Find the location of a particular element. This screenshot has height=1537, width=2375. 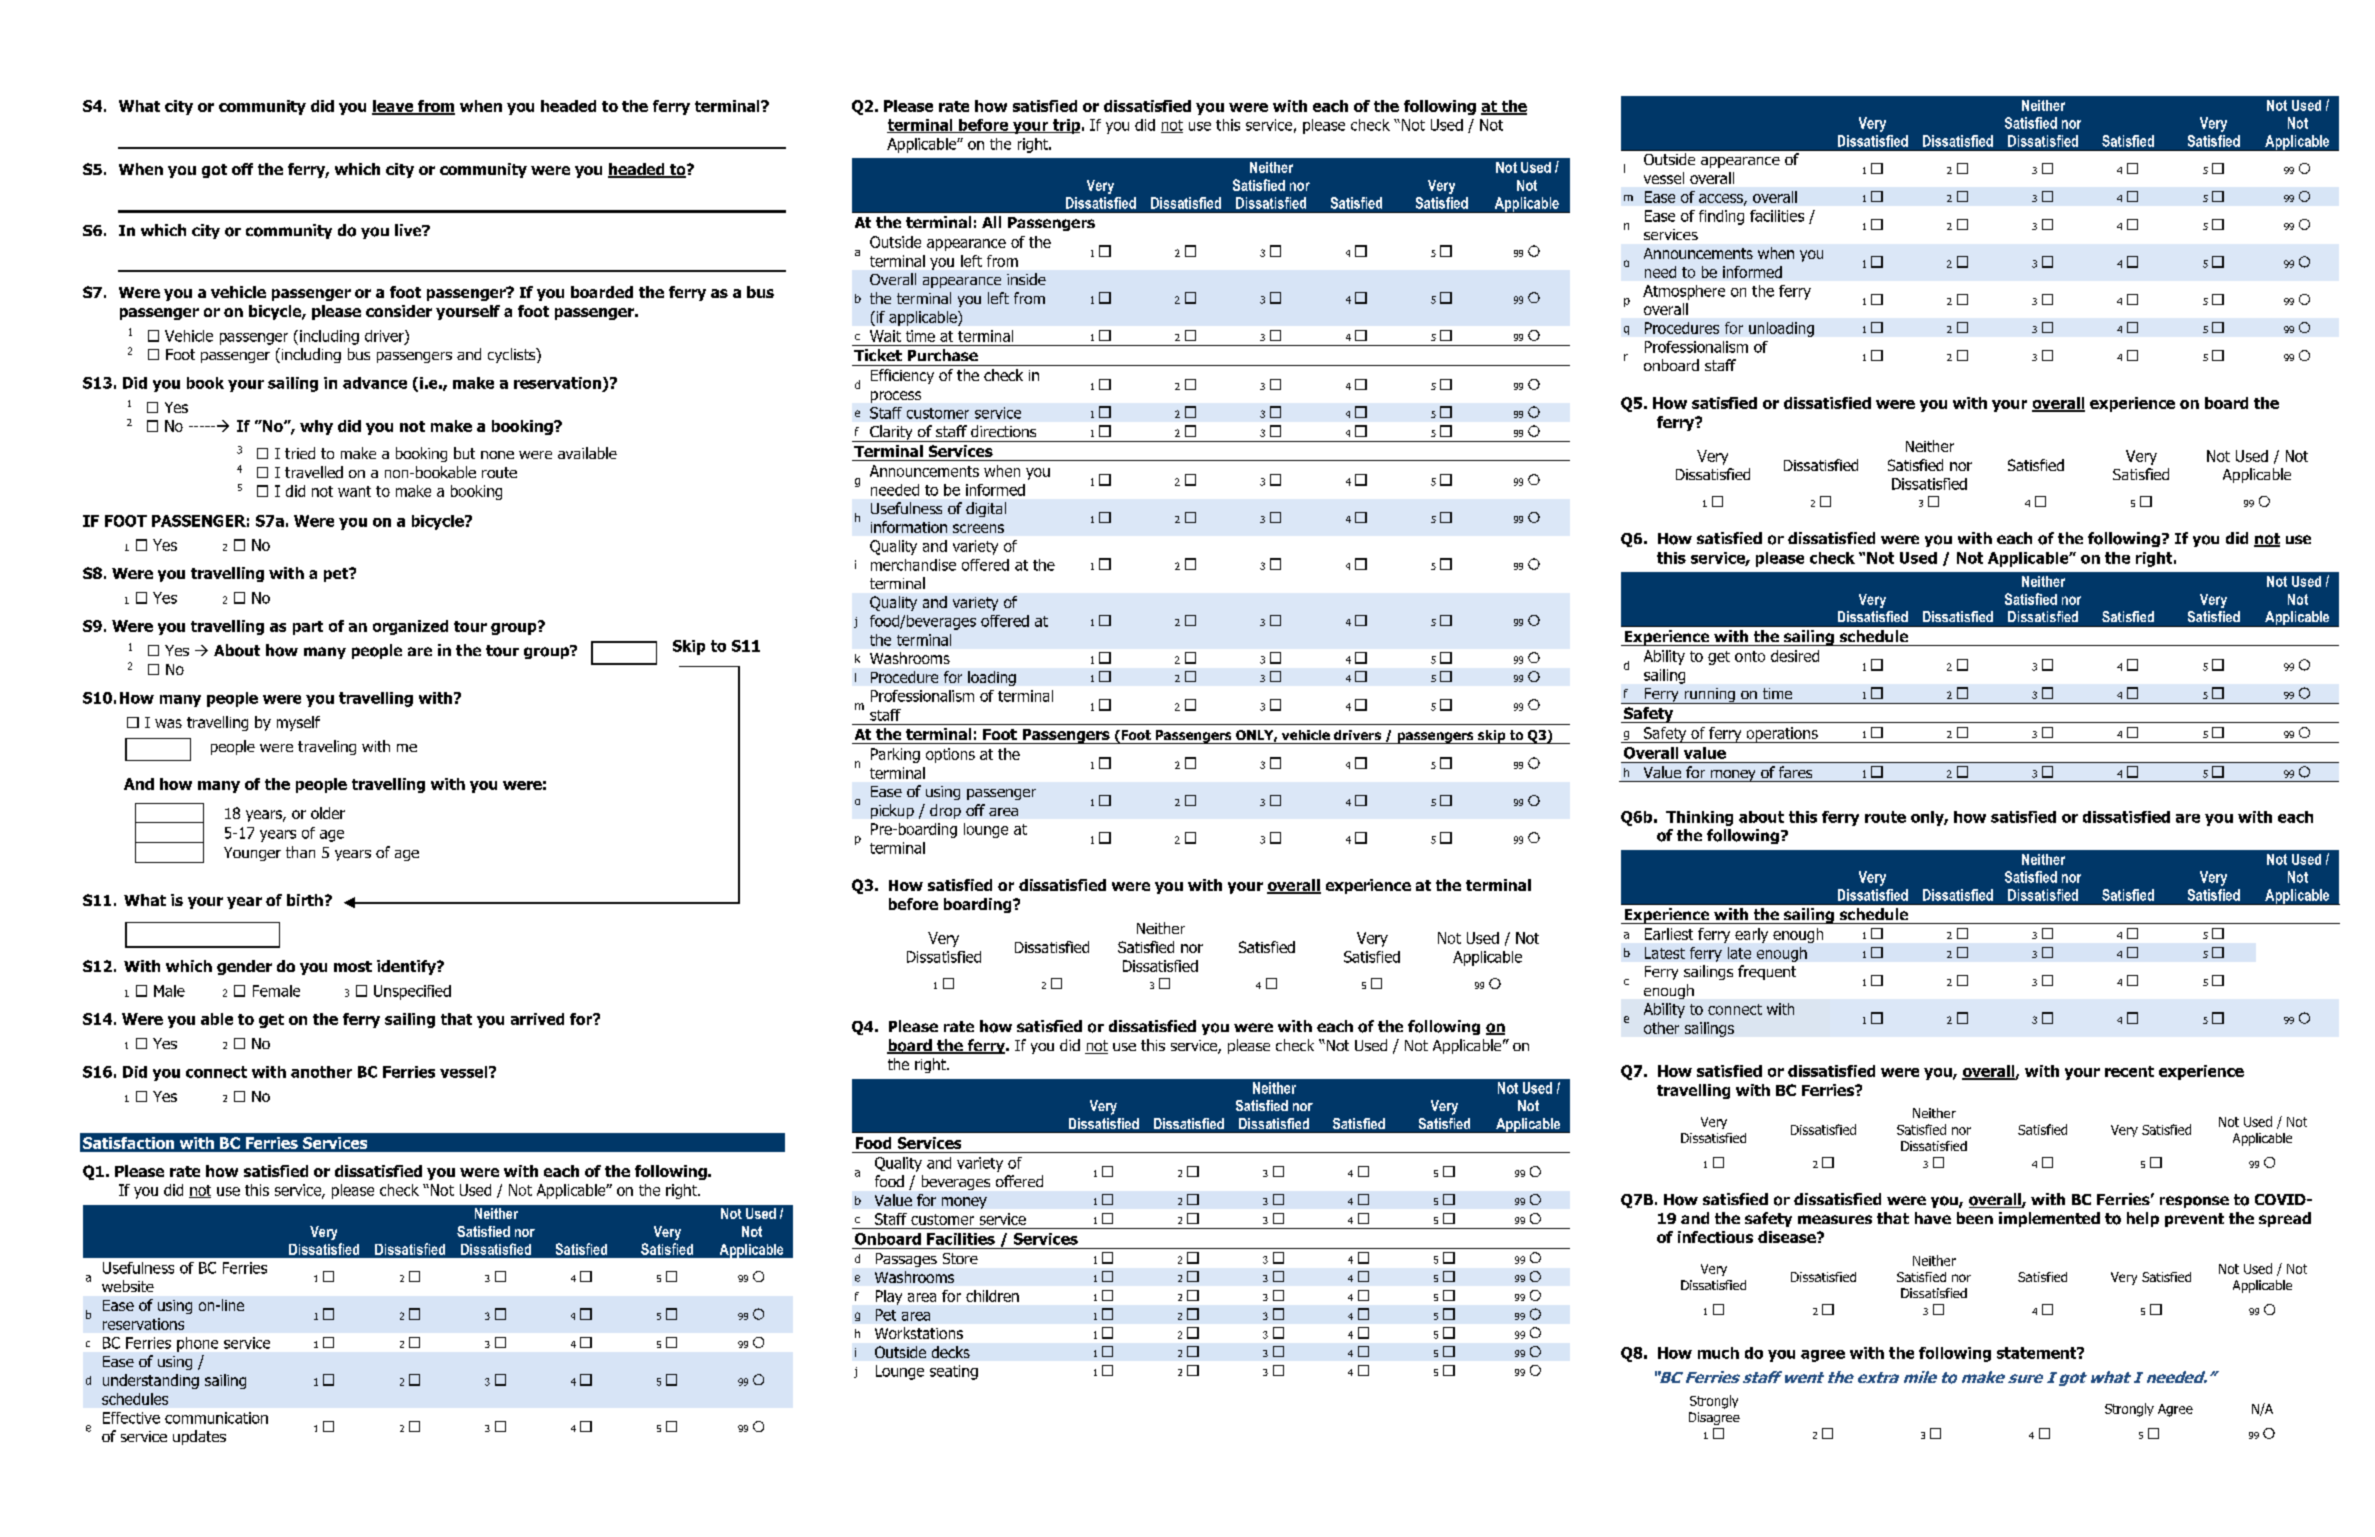

traveling is located at coordinates (327, 747).
